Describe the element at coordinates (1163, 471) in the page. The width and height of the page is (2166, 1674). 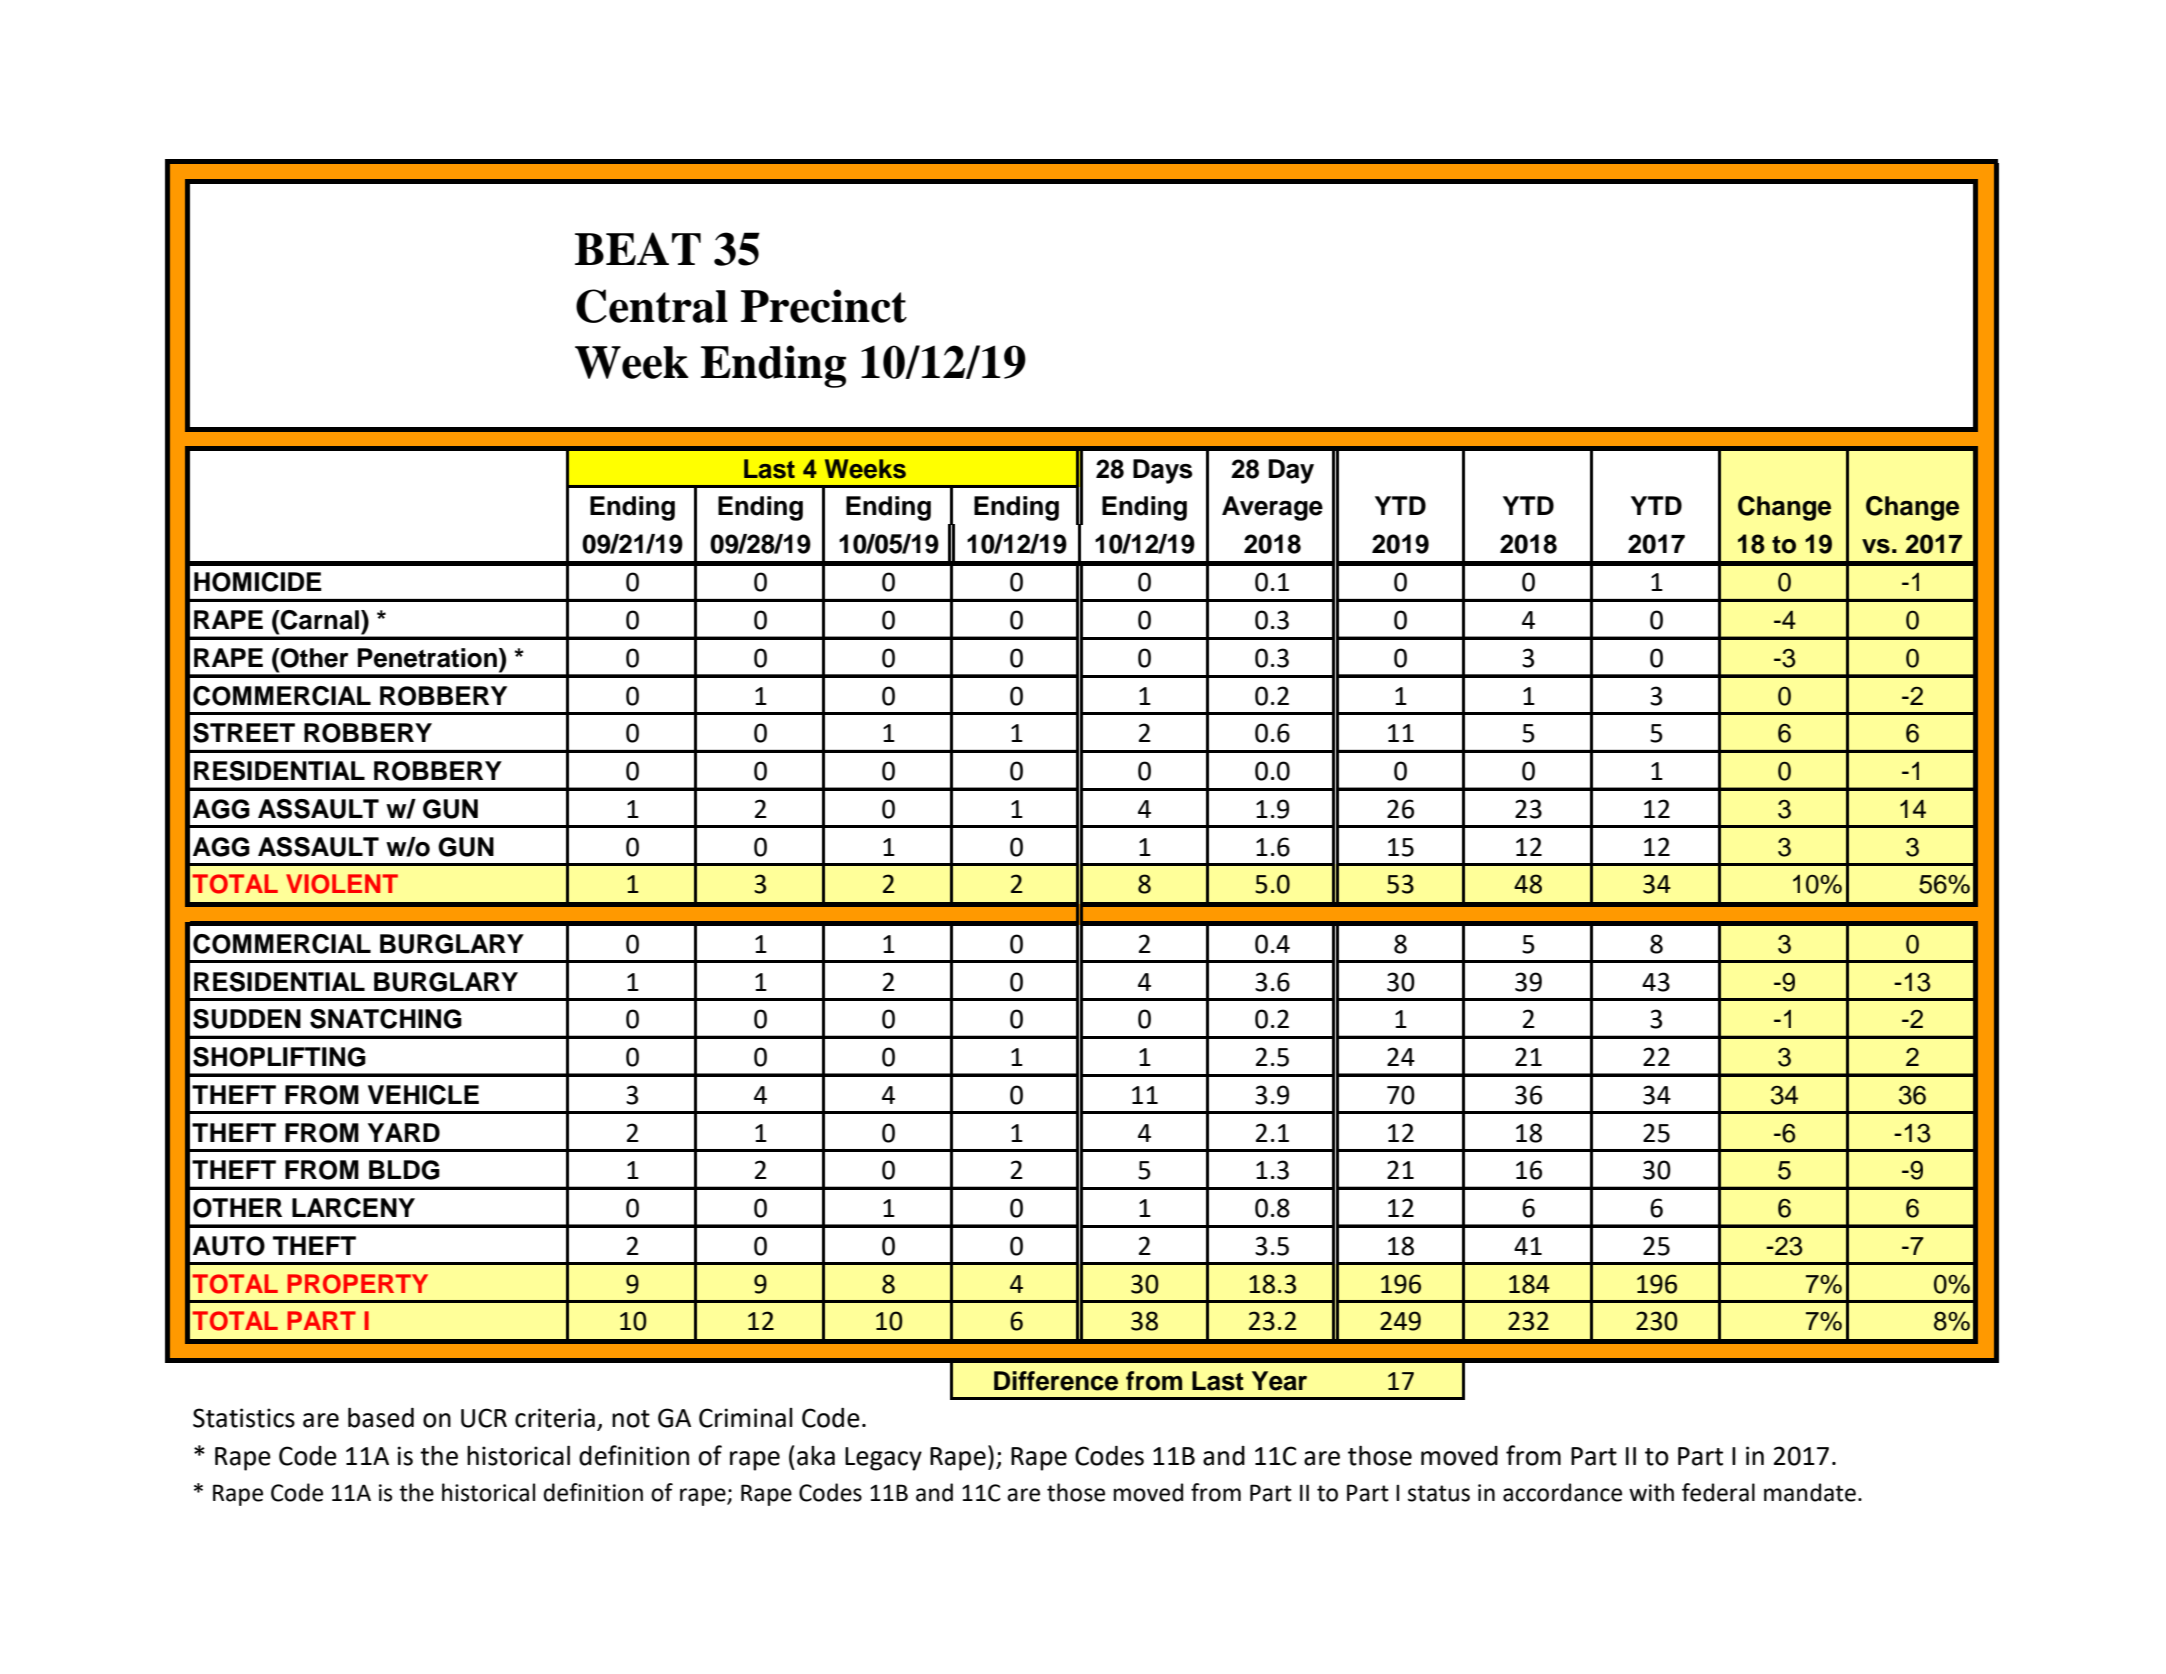
I see `Days` at that location.
